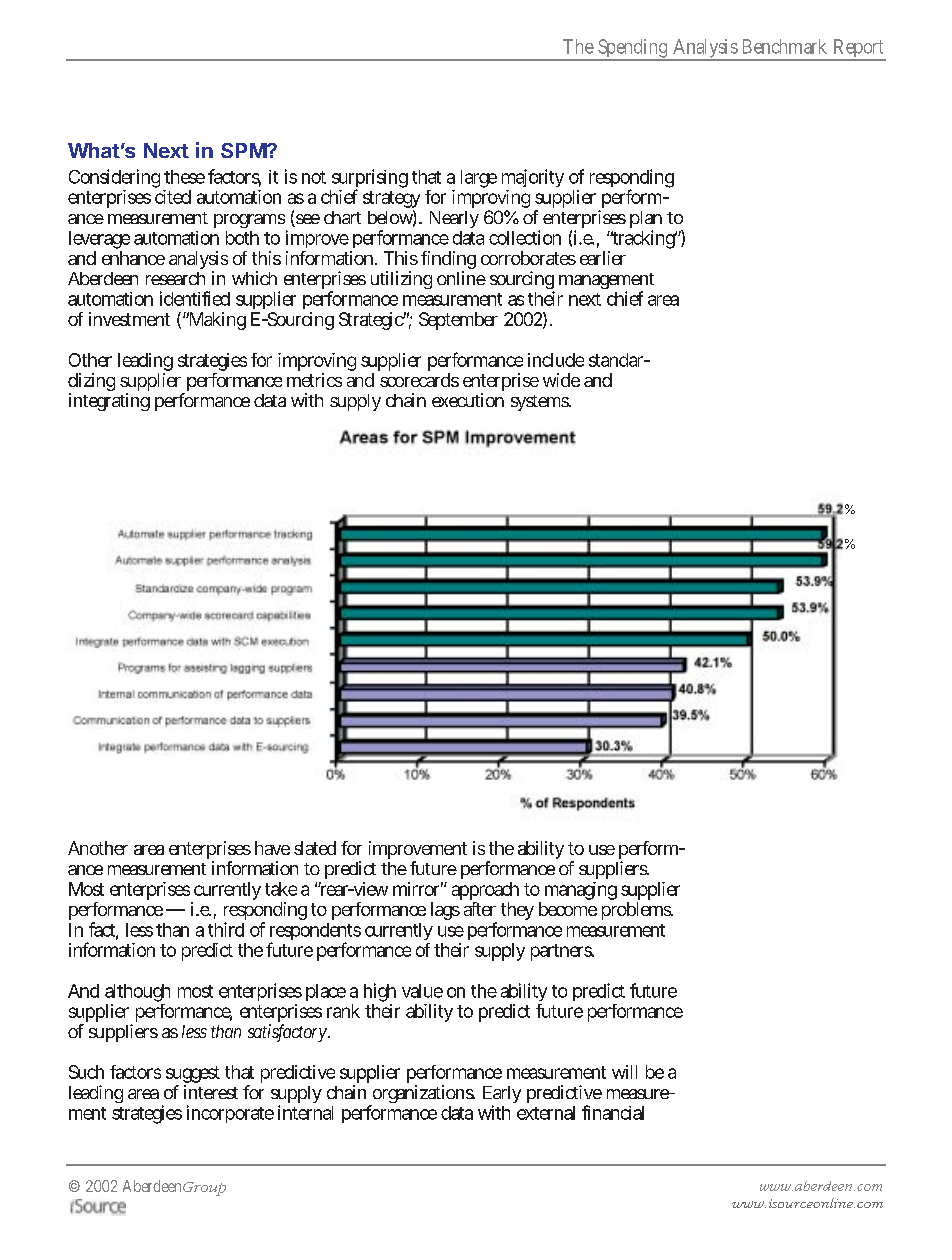  Describe the element at coordinates (272, 848) in the document. I see `have` at that location.
